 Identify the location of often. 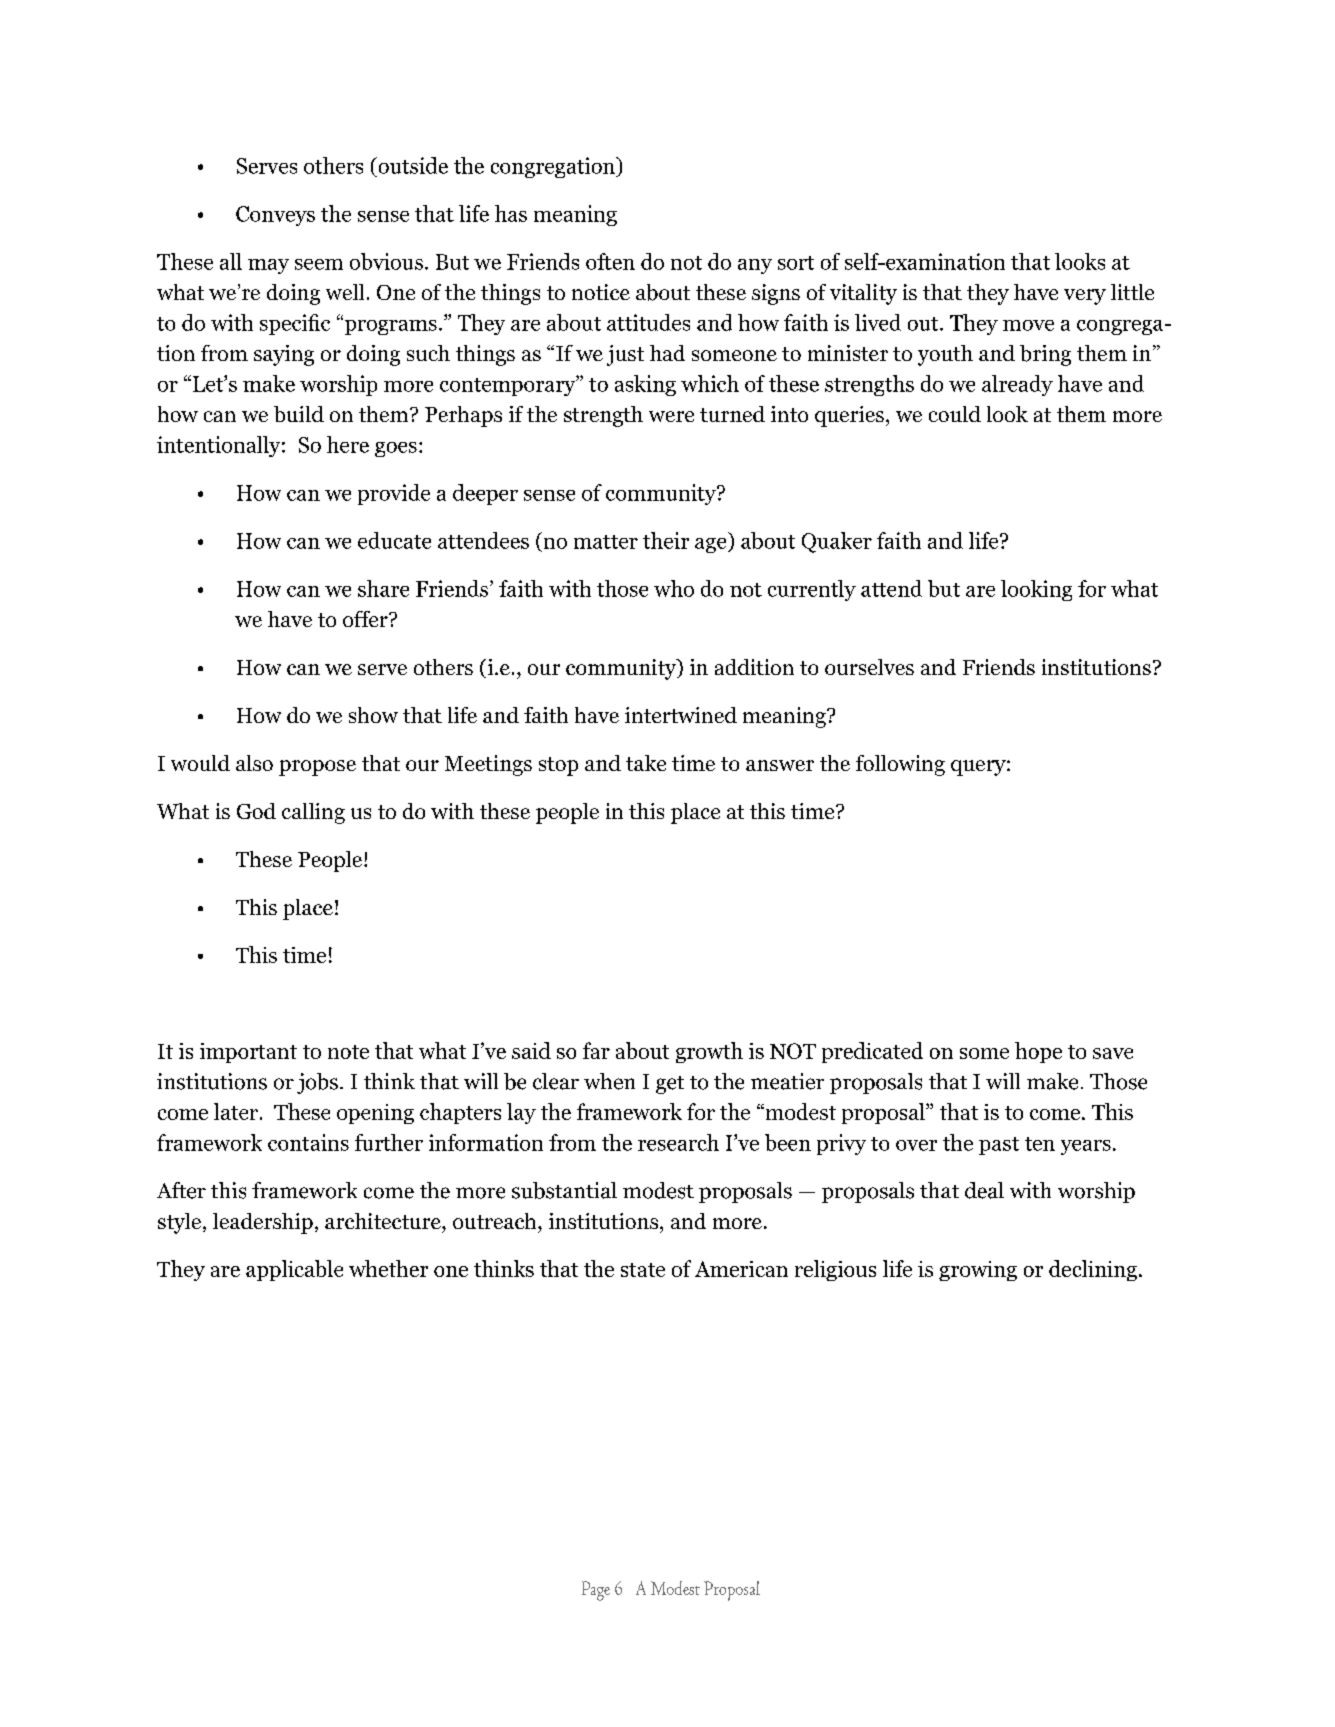
(610, 261).
